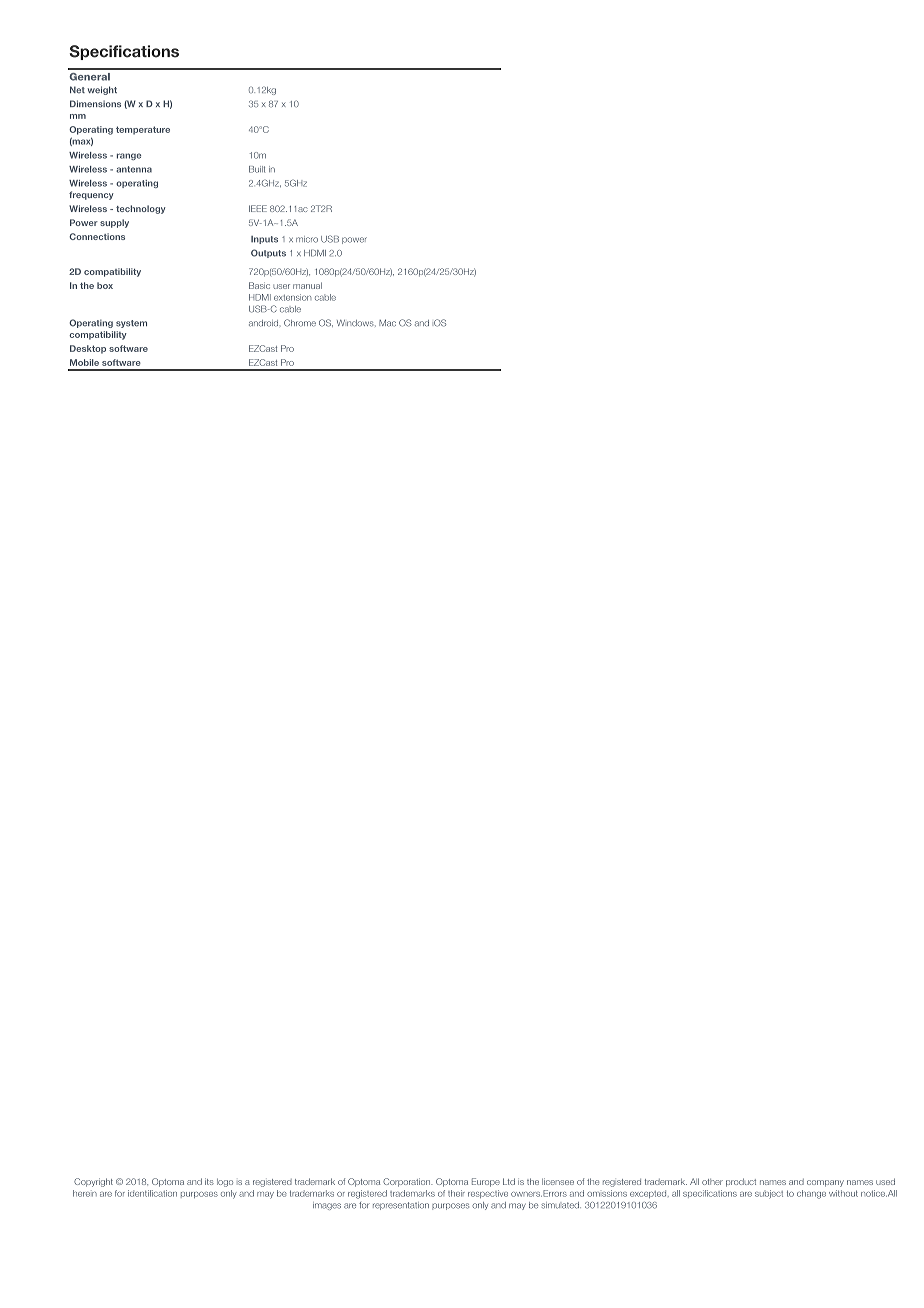  Describe the element at coordinates (225, 1183) in the screenshot. I see `logo` at that location.
